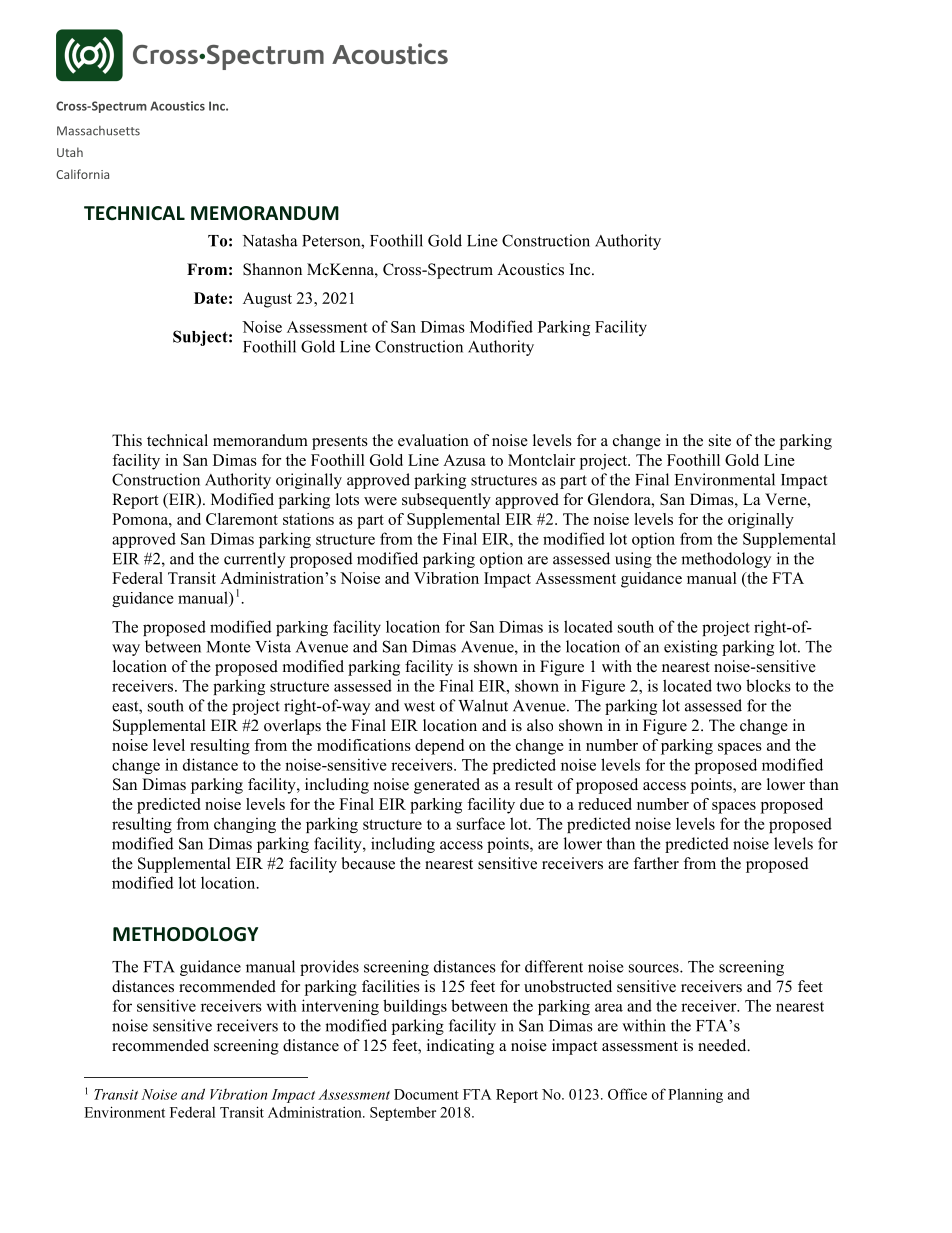  What do you see at coordinates (228, 647) in the screenshot?
I see `Monte` at bounding box center [228, 647].
